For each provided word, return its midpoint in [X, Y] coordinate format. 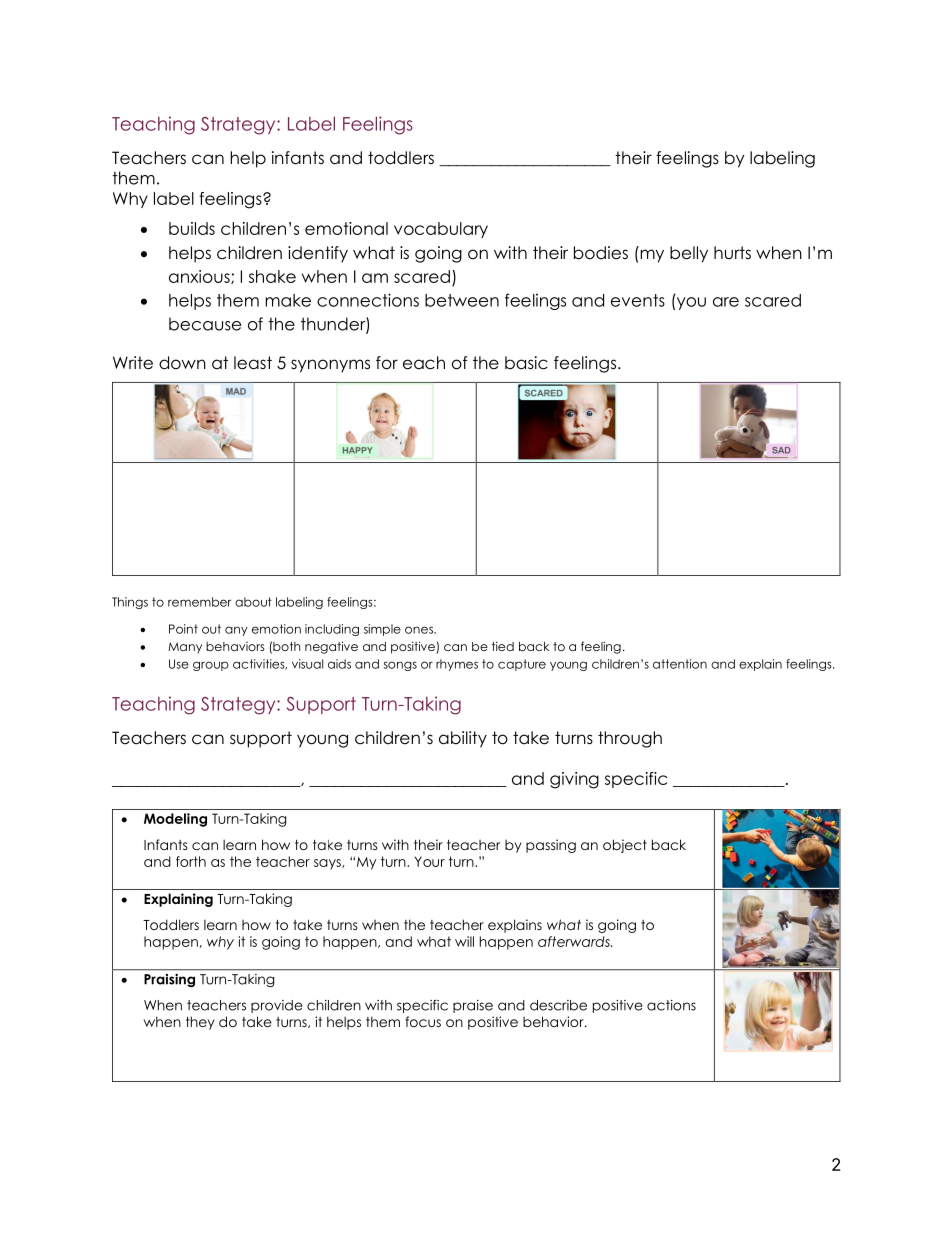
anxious [200, 277]
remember [199, 602]
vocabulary [441, 230]
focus [423, 1021]
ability [463, 739]
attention [680, 664]
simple [382, 630]
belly [689, 254]
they [200, 1023]
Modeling [175, 820]
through [630, 739]
